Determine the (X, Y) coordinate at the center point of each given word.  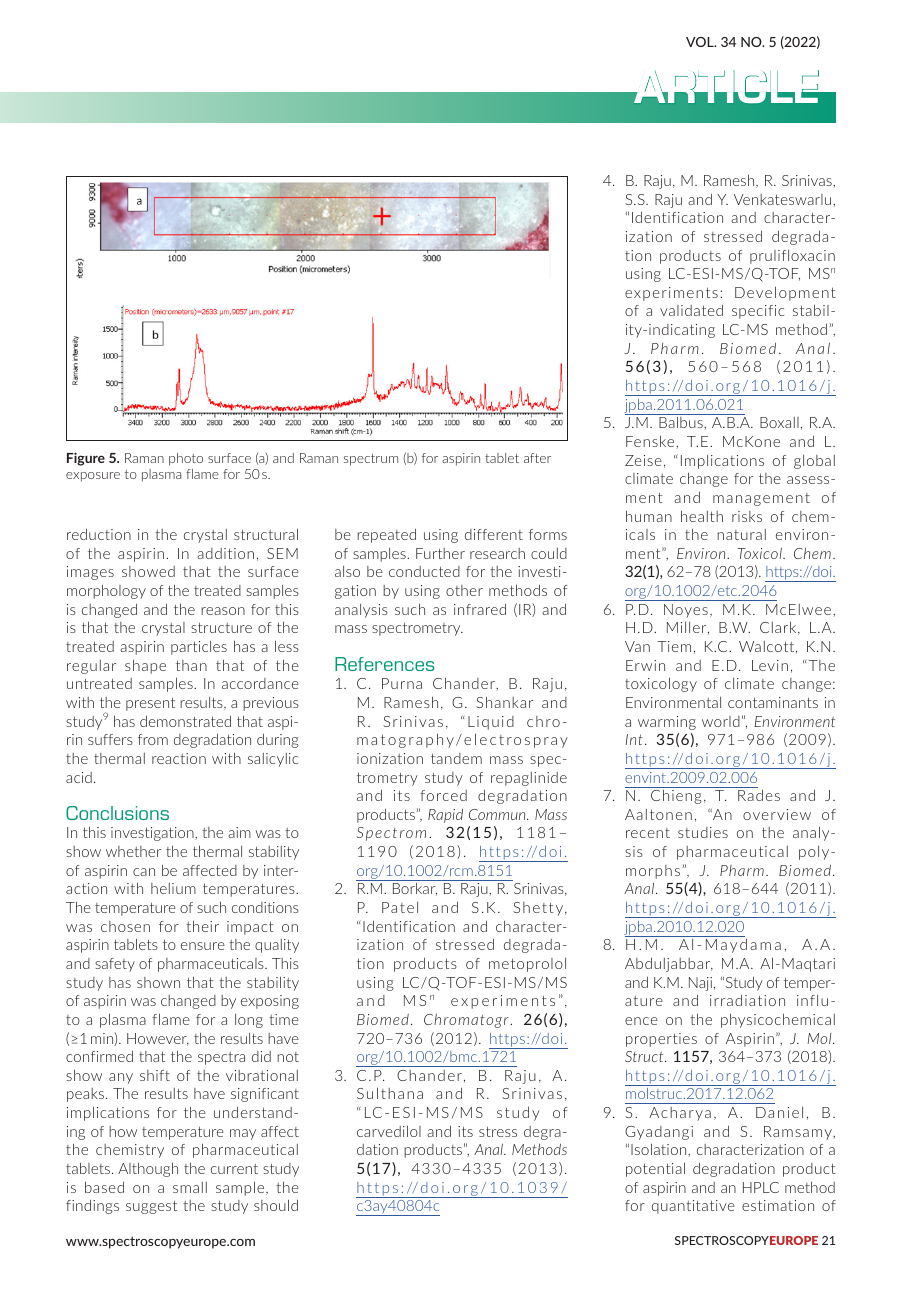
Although (148, 1169)
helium (173, 888)
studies (703, 832)
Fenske (651, 441)
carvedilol (389, 1131)
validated (691, 310)
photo (186, 459)
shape (145, 667)
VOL (701, 42)
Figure (86, 459)
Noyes (686, 611)
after (537, 458)
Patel (400, 907)
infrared (480, 609)
